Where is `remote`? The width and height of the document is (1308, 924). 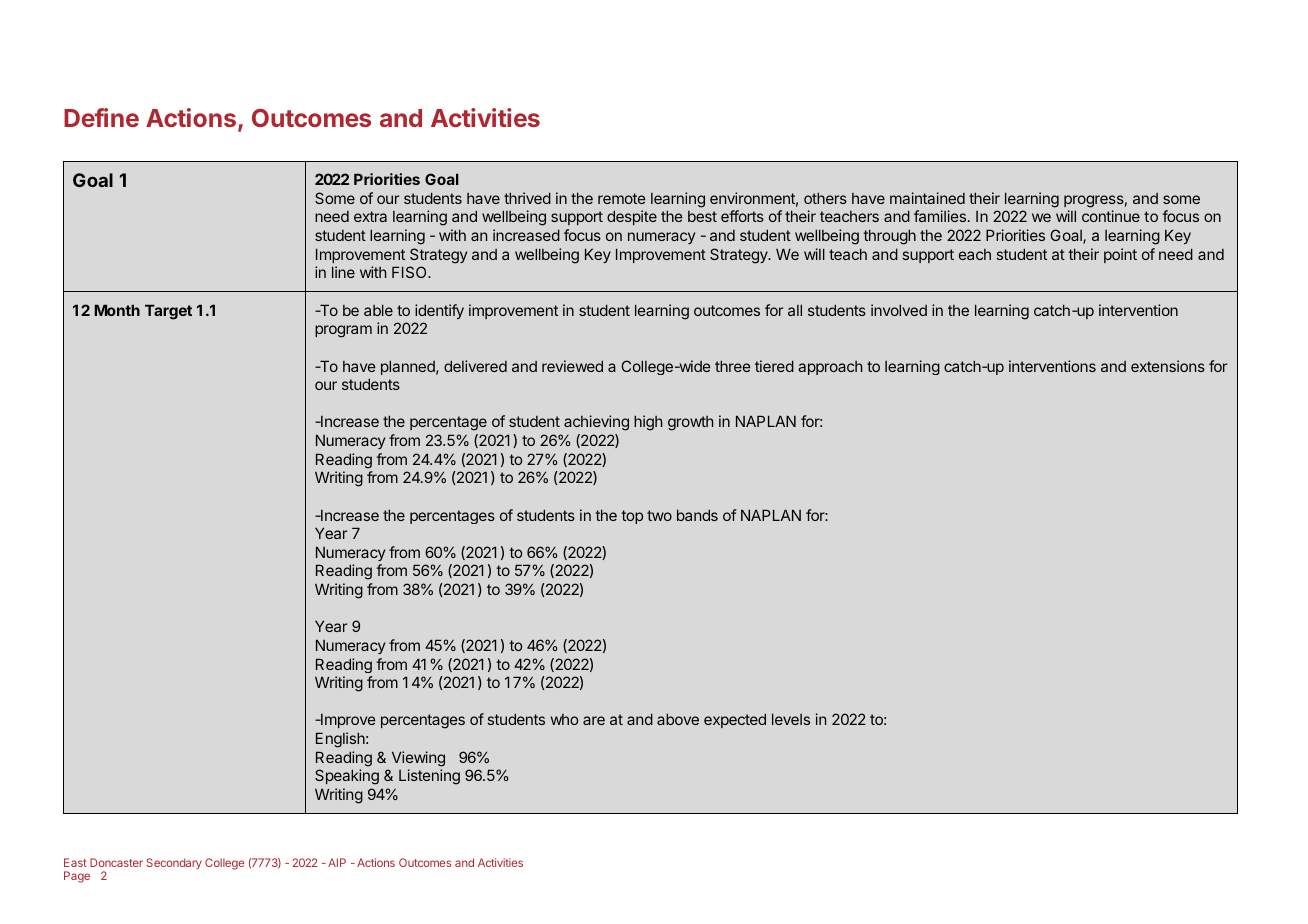 remote is located at coordinates (622, 198).
